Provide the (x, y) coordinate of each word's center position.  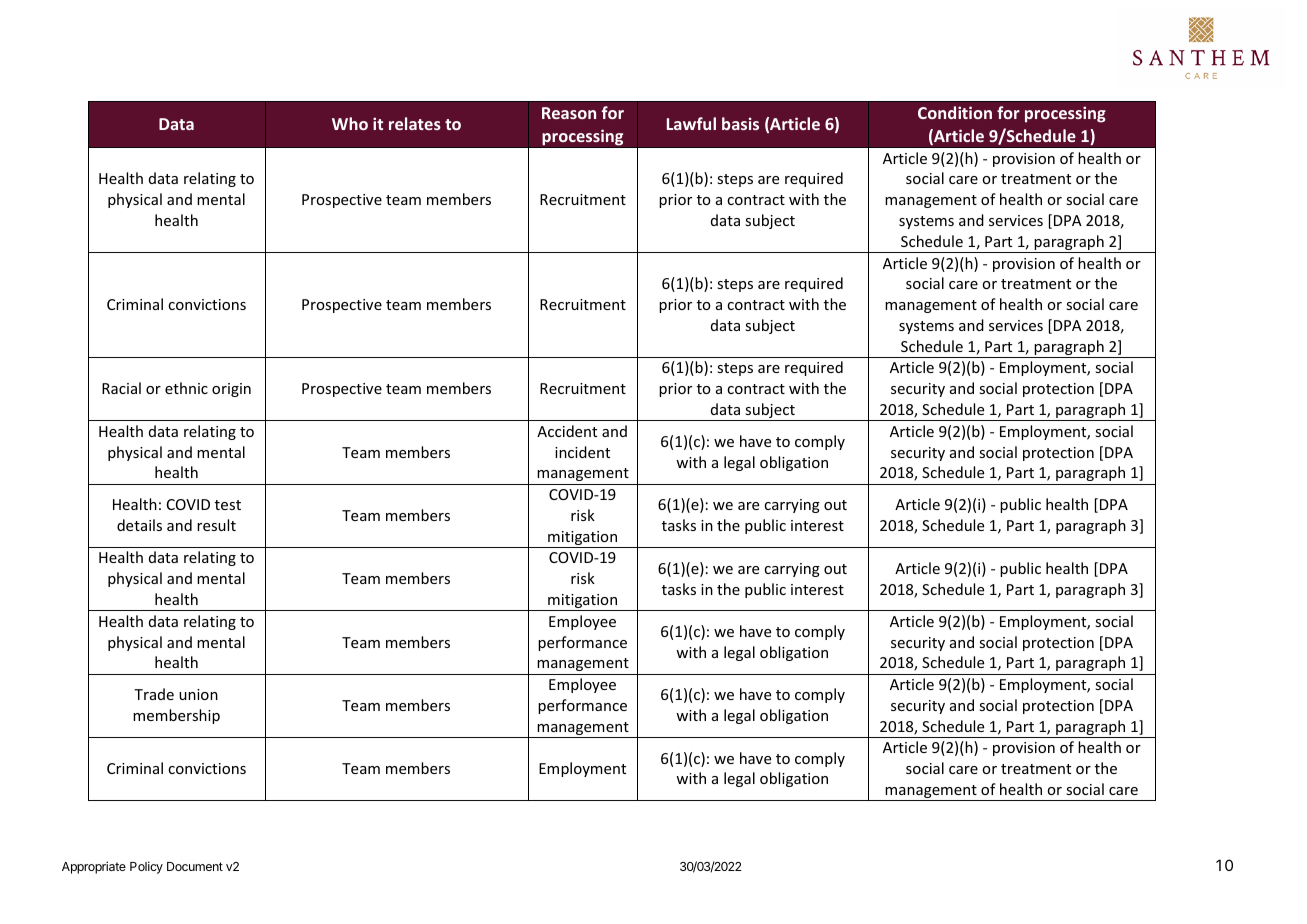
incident (582, 452)
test (228, 505)
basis (740, 123)
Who (350, 123)
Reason (569, 113)
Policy (146, 867)
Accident (567, 431)
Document (195, 866)
